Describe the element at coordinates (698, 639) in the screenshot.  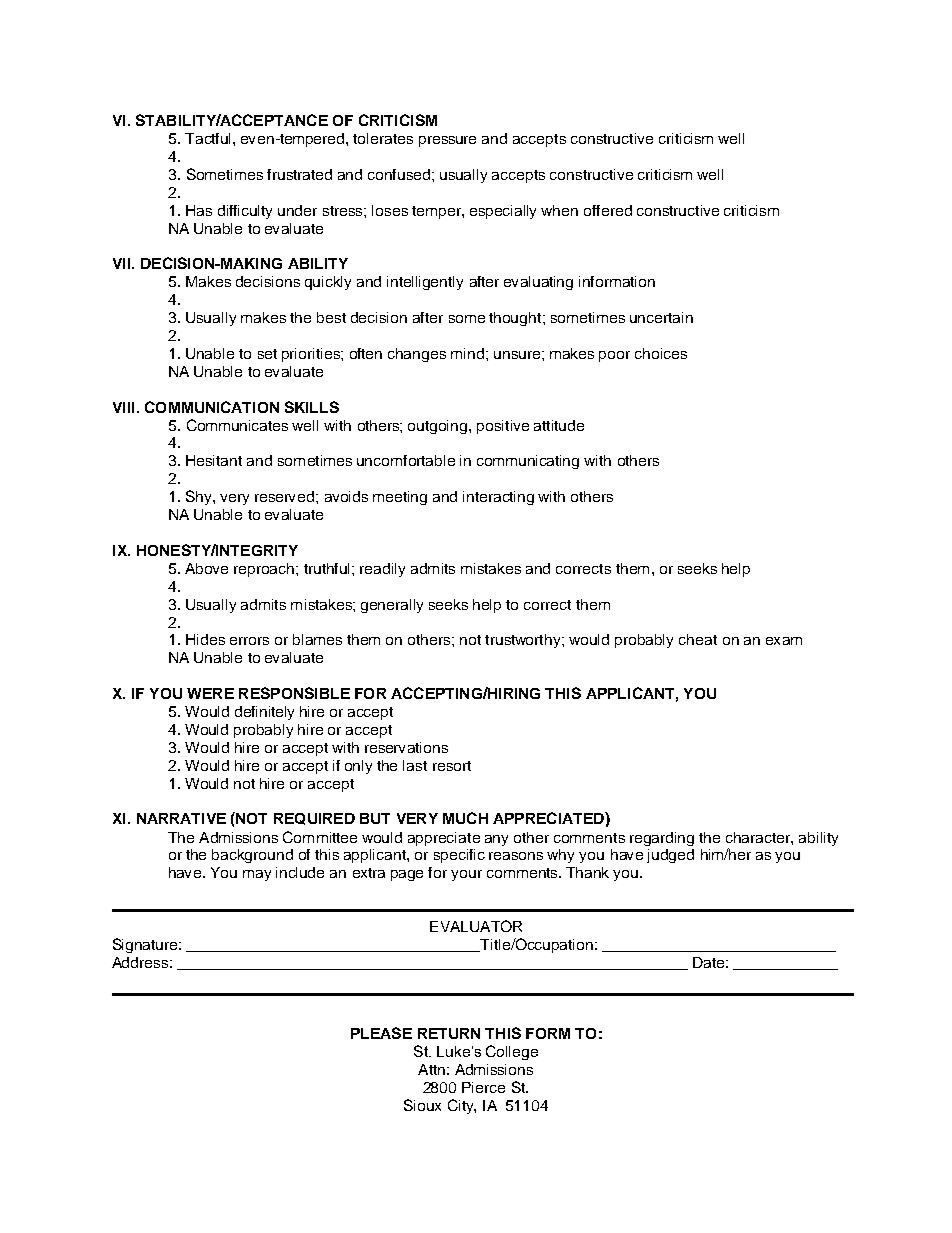
I see `cheat` at that location.
